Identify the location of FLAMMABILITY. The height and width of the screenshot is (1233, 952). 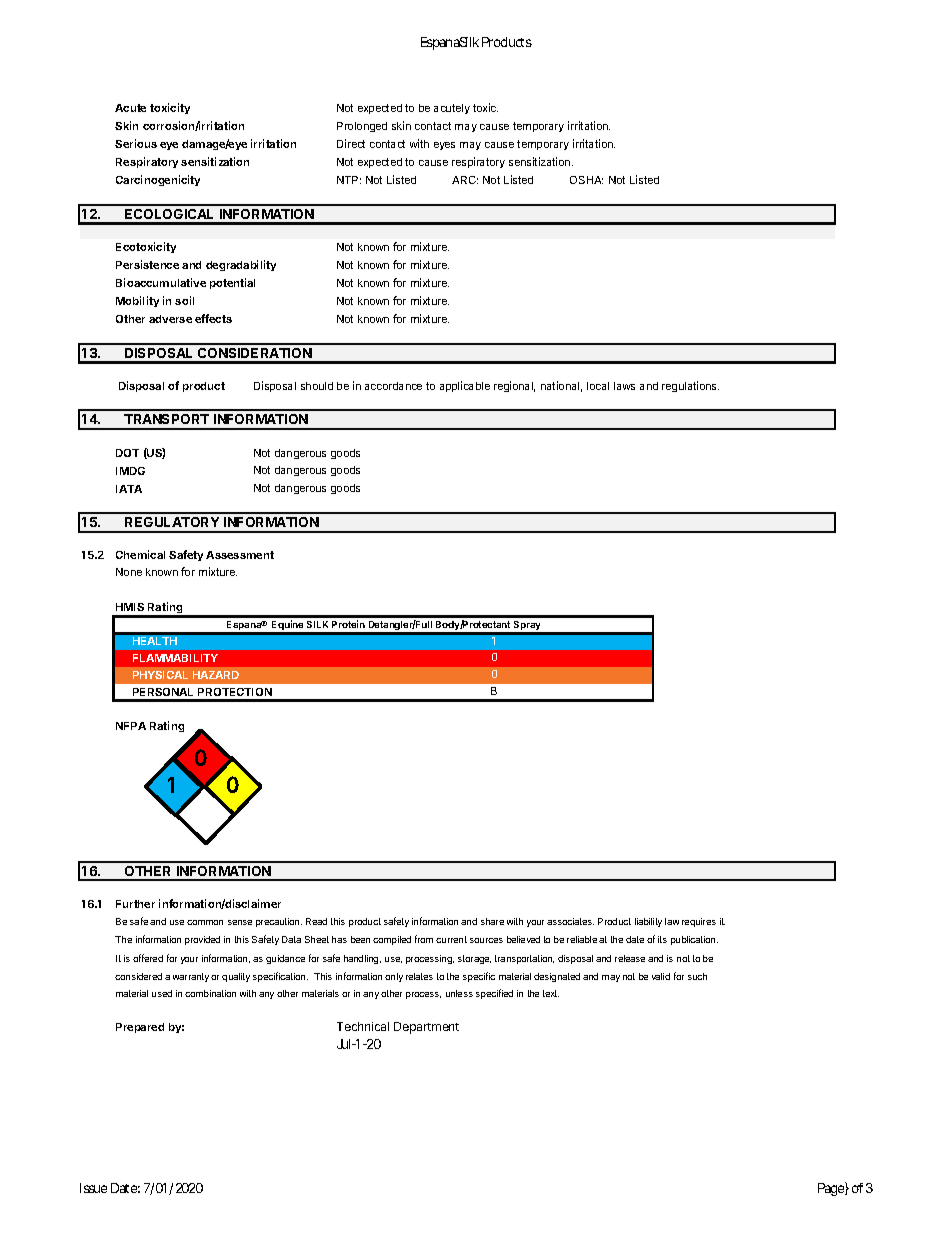
(175, 658).
